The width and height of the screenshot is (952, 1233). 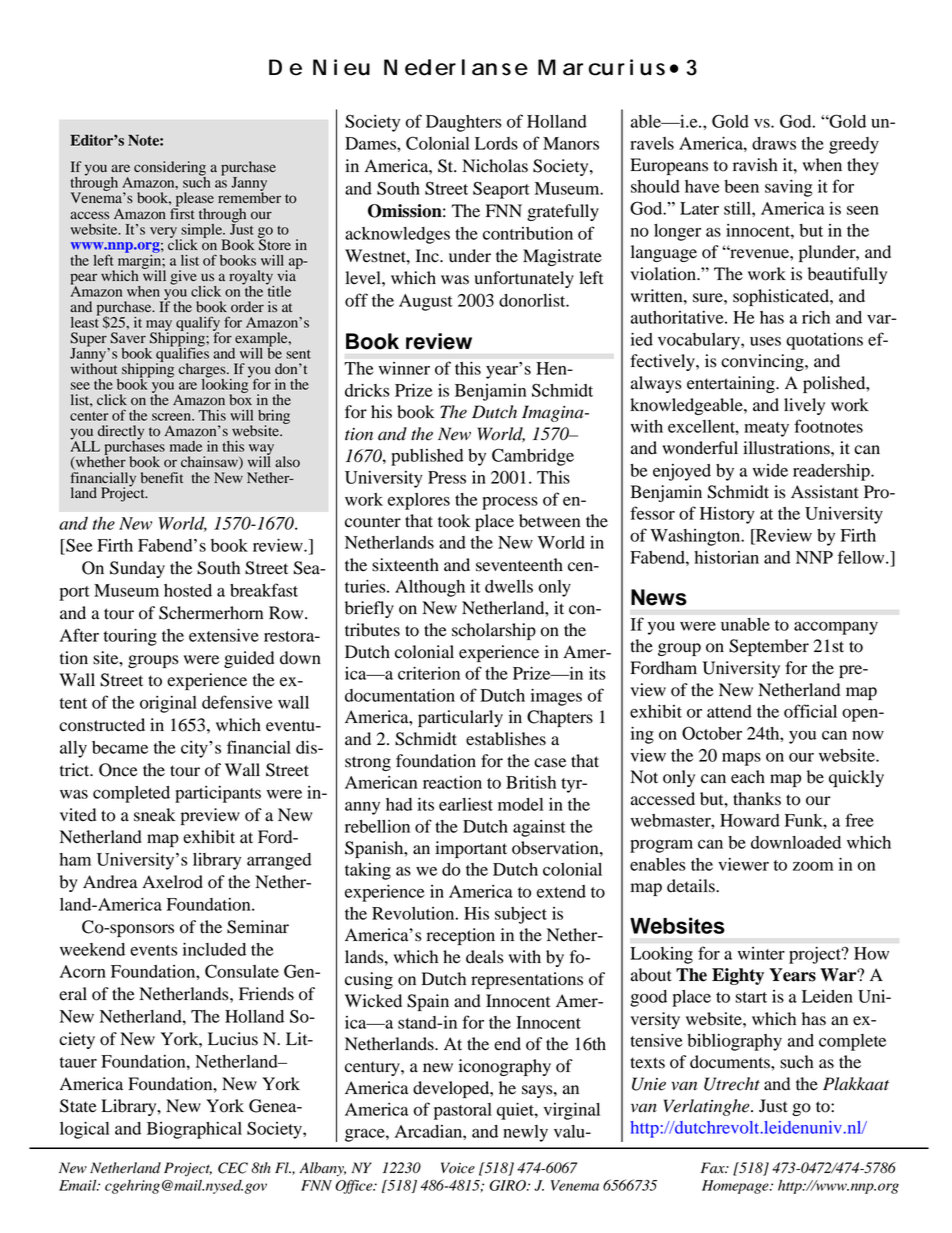 What do you see at coordinates (495, 166) in the screenshot?
I see `Nicholas` at bounding box center [495, 166].
